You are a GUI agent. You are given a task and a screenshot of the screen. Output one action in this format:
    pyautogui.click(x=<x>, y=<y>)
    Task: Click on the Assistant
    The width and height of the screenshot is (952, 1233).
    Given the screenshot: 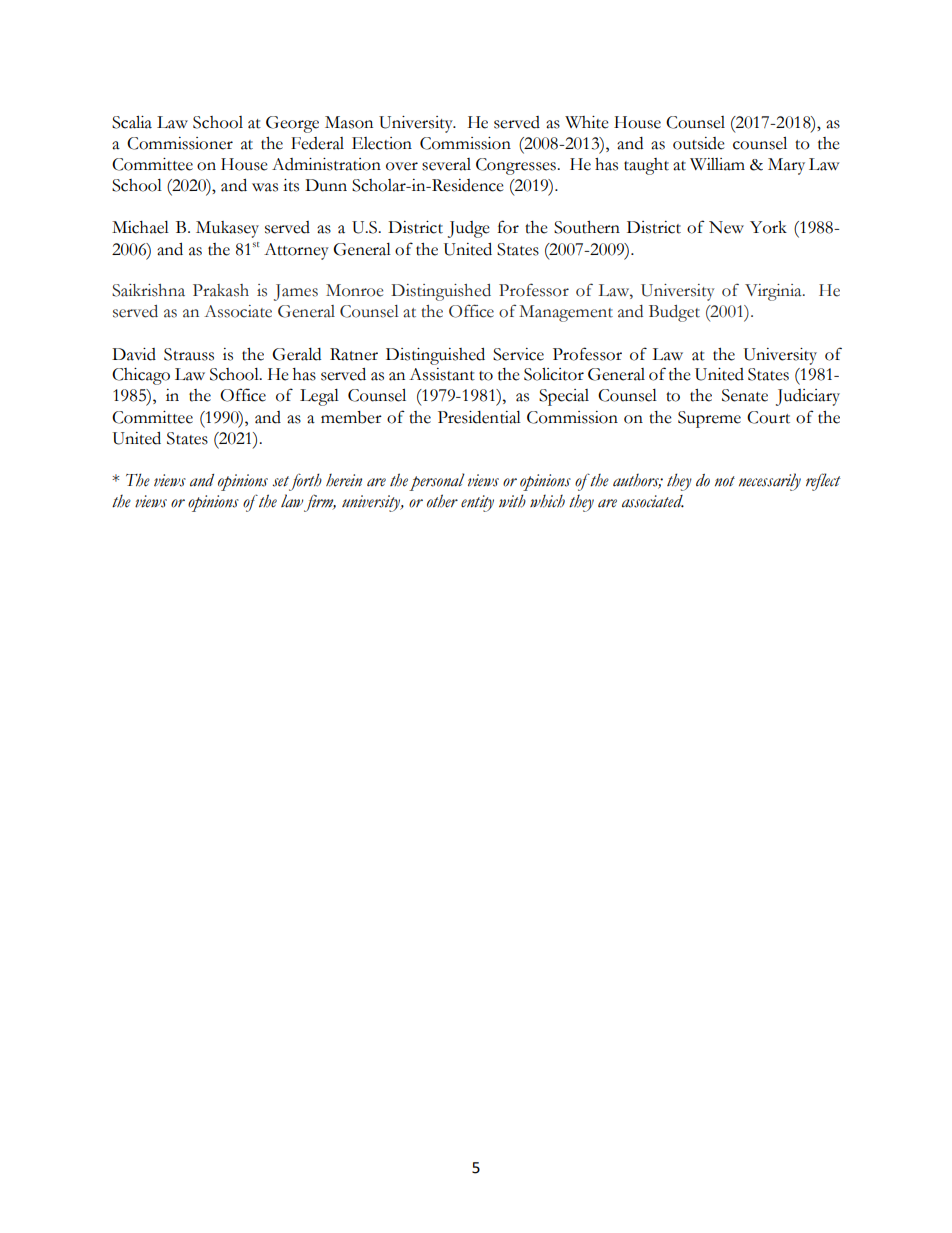 What is the action you would take?
    pyautogui.click(x=442, y=374)
